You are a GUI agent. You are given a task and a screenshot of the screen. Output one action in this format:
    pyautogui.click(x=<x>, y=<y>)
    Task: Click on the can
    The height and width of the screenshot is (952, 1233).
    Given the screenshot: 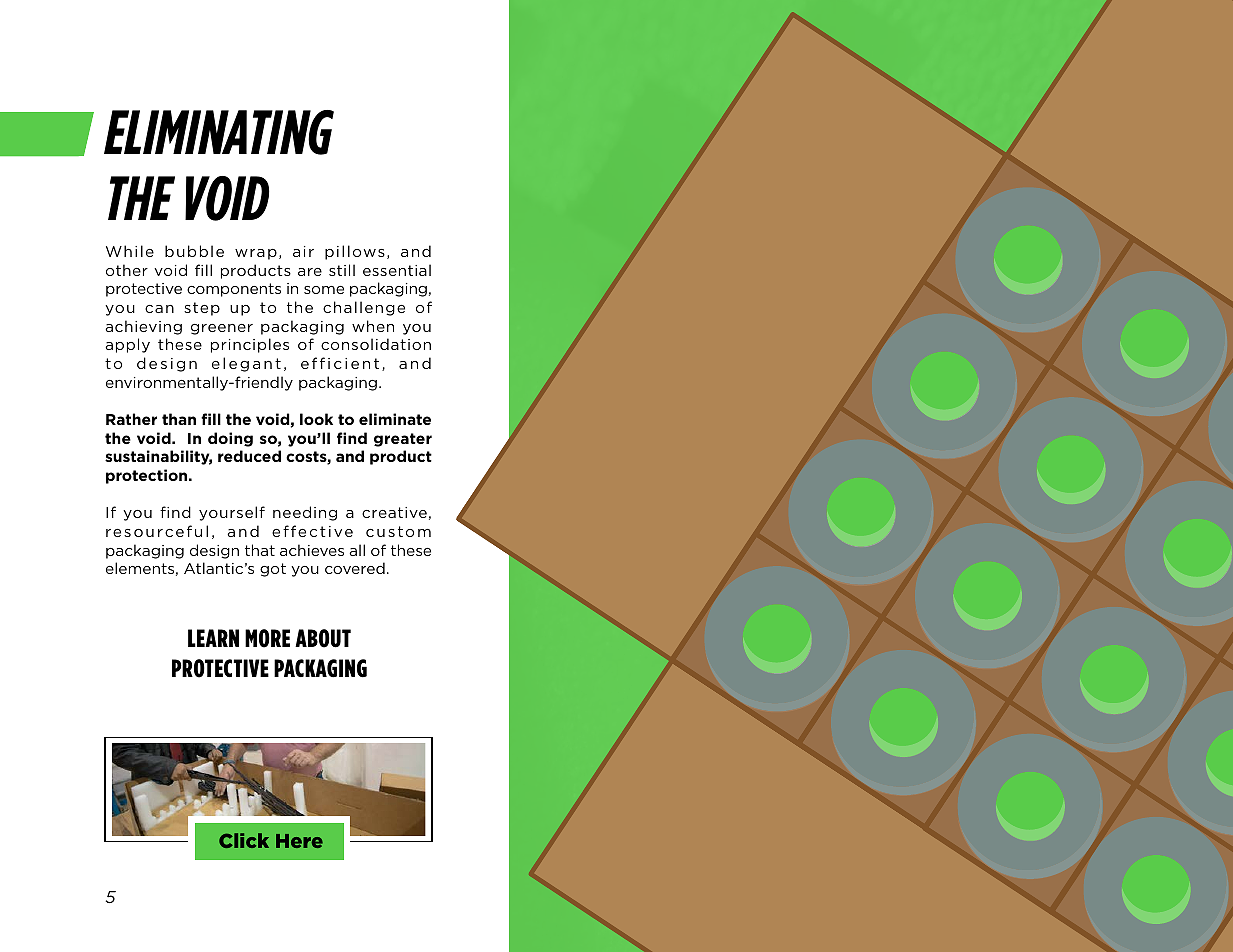 What is the action you would take?
    pyautogui.click(x=159, y=309)
